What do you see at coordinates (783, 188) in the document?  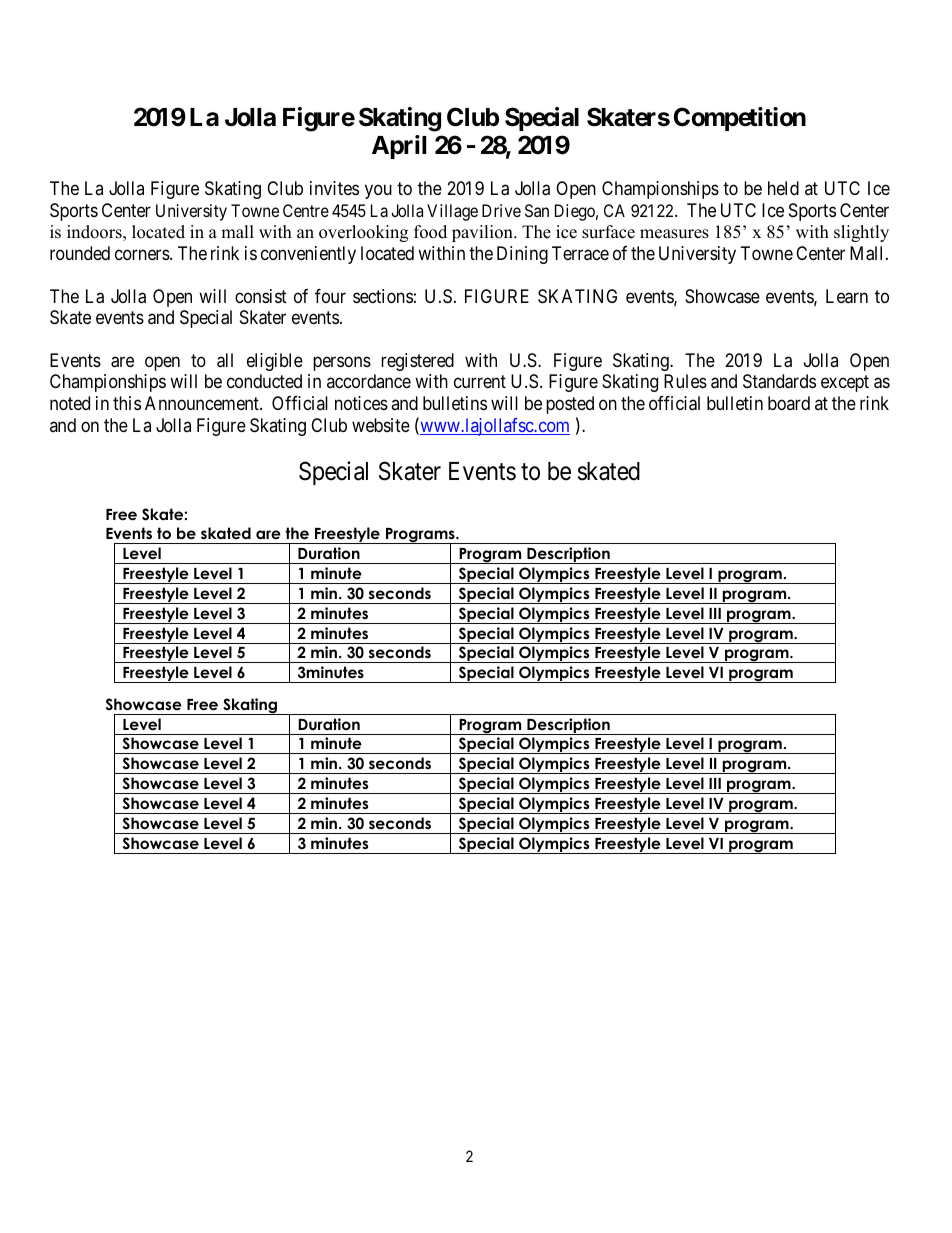 I see `held` at bounding box center [783, 188].
